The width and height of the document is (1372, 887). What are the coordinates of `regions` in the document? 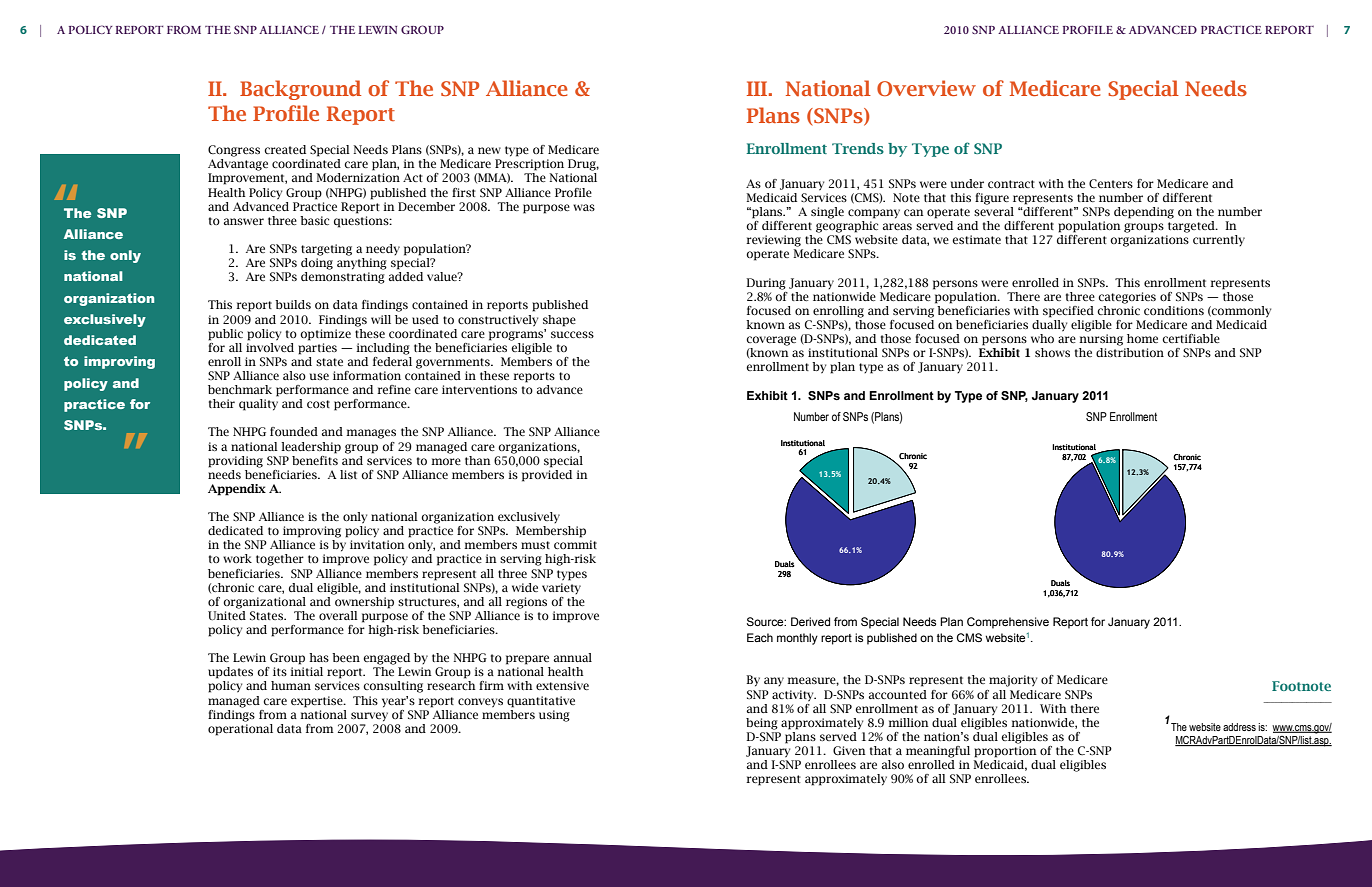 It's located at (526, 603).
